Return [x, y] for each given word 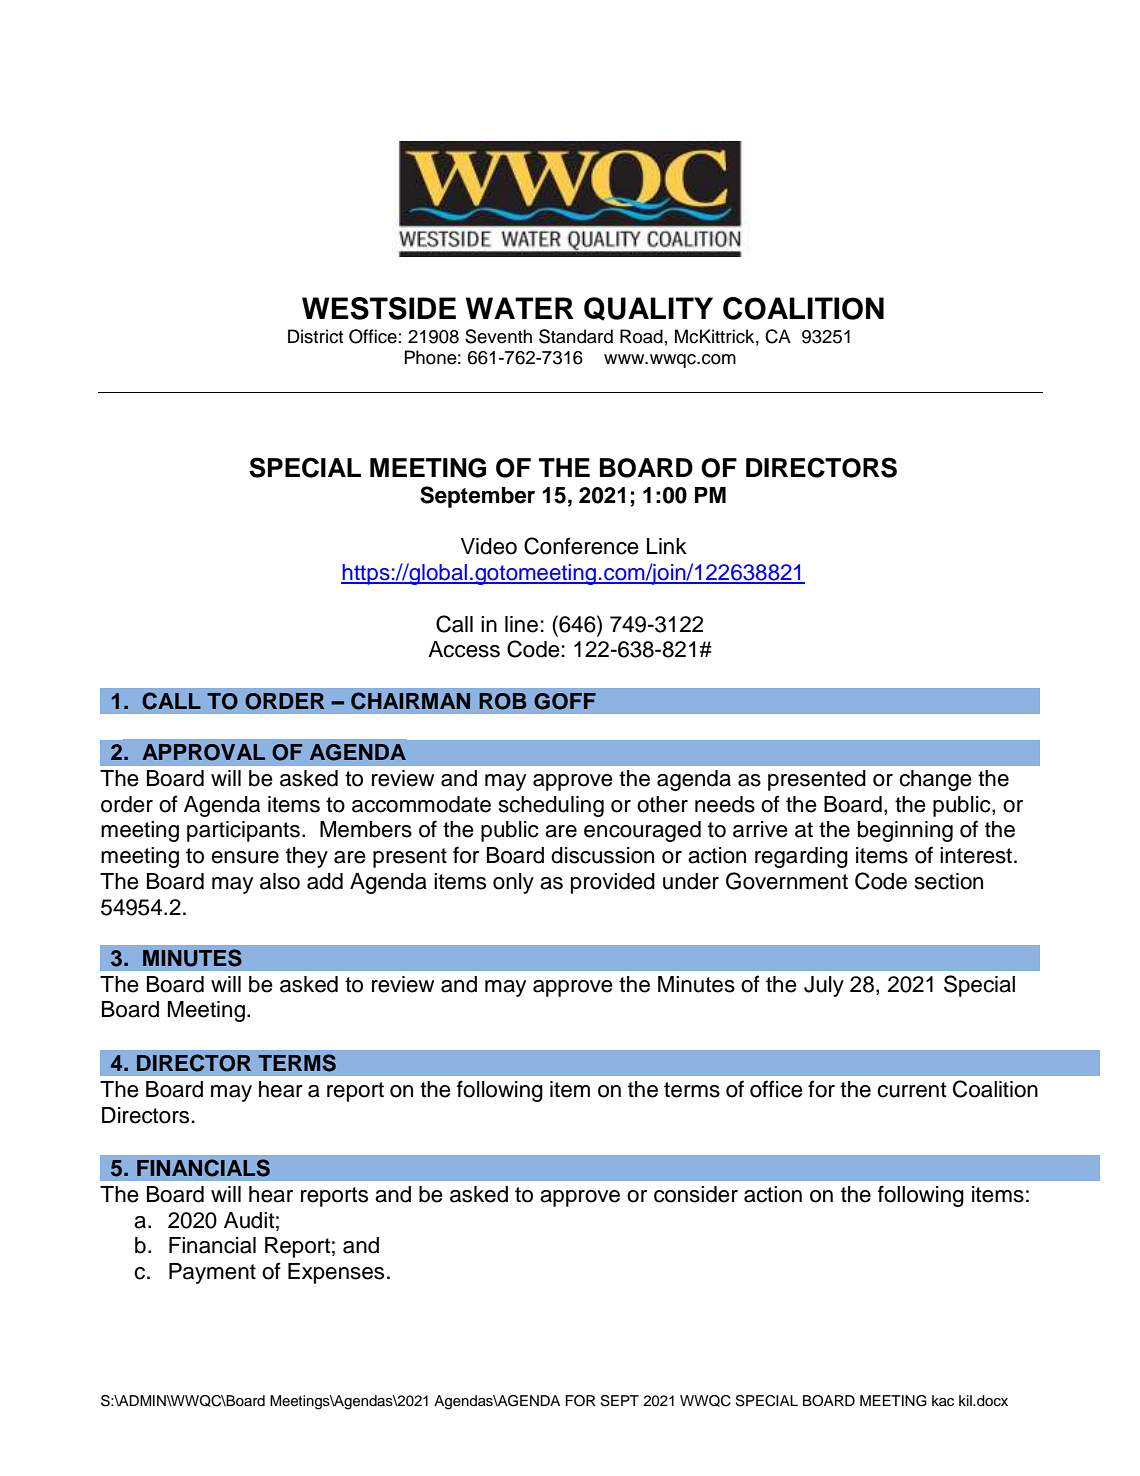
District [315, 336]
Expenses [336, 1273]
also [280, 881]
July [824, 986]
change [935, 780]
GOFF [565, 701]
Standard [576, 336]
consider [696, 1194]
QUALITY [648, 309]
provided [613, 883]
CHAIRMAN [410, 701]
